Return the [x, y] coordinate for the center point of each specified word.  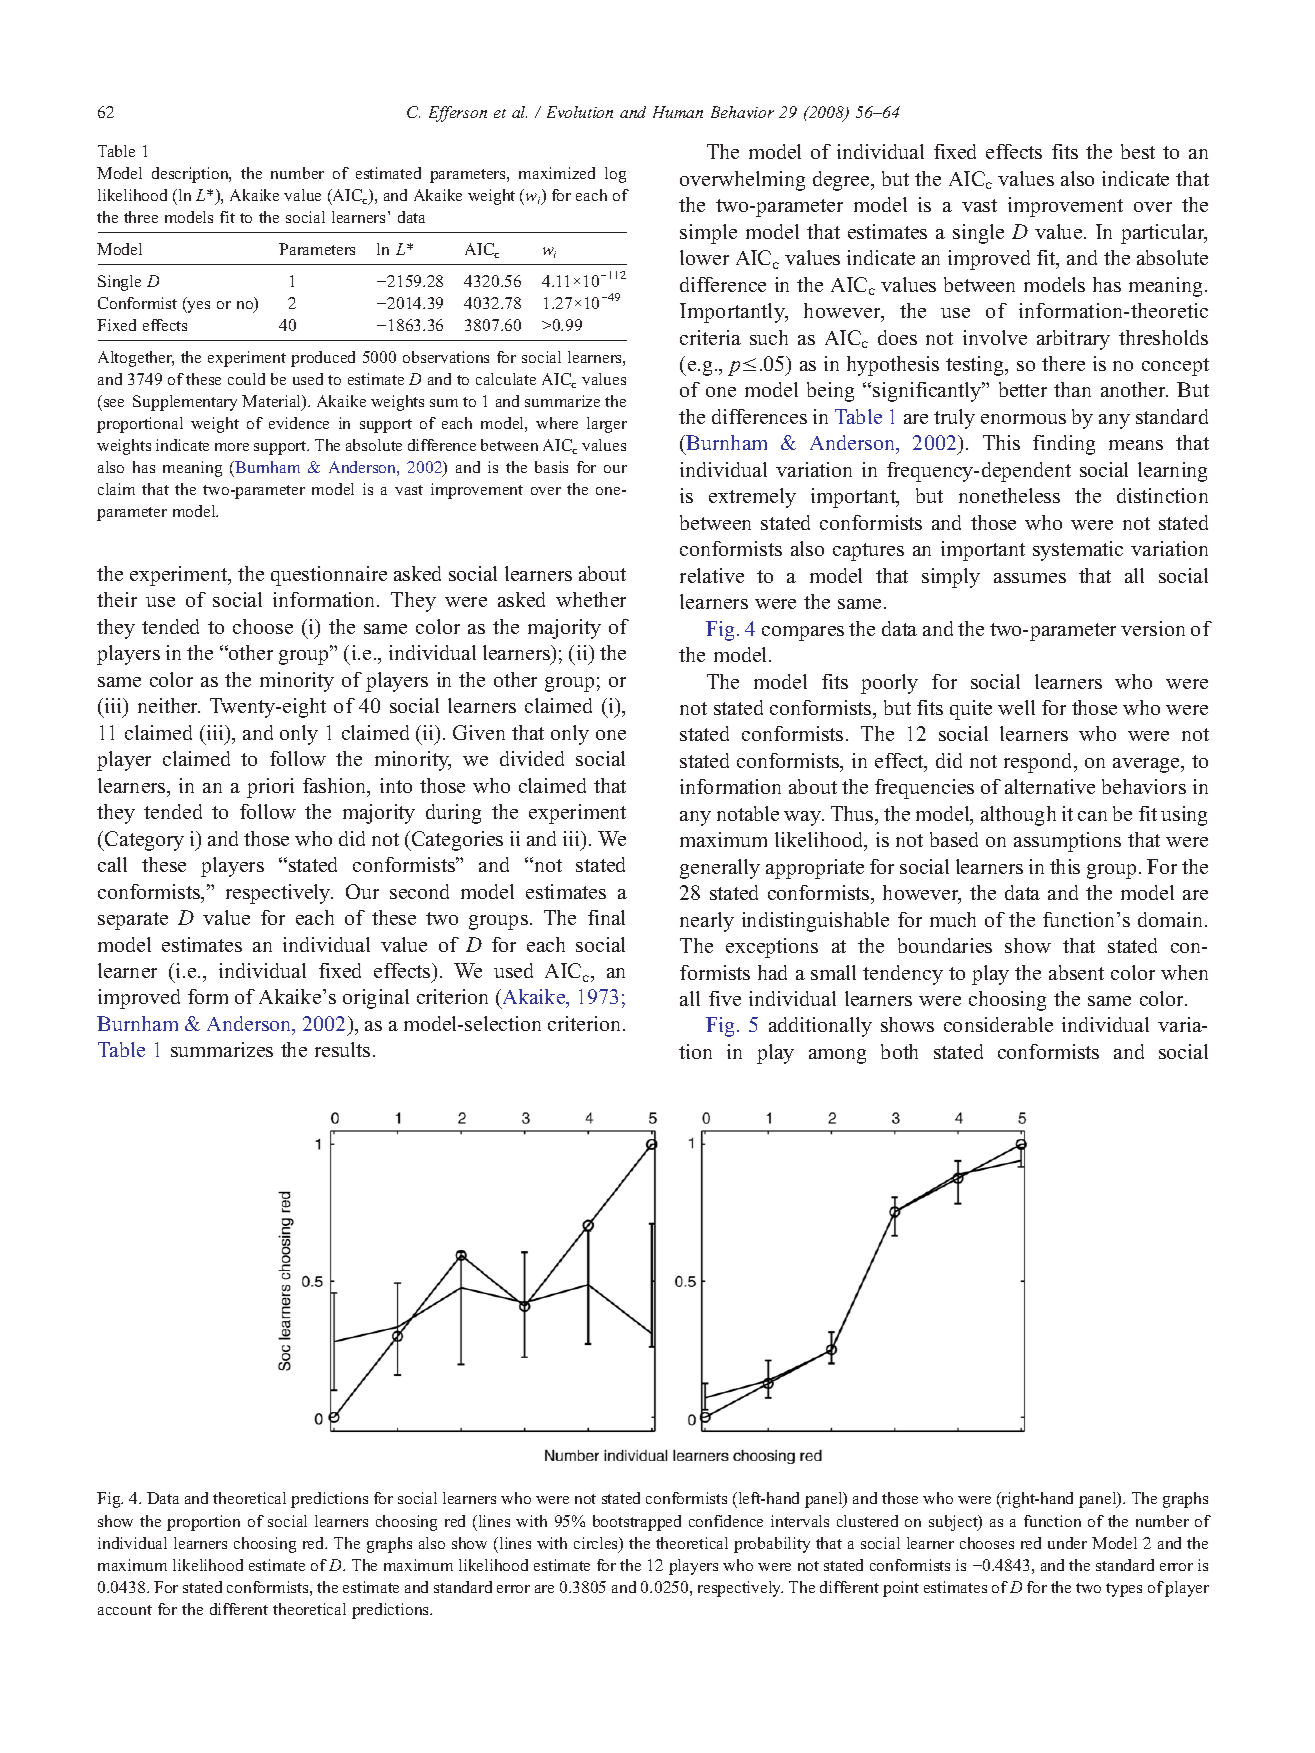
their [117, 599]
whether [591, 599]
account [125, 1610]
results [342, 1049]
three [141, 217]
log [615, 175]
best [1138, 151]
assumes [1030, 578]
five [725, 998]
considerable [998, 1024]
